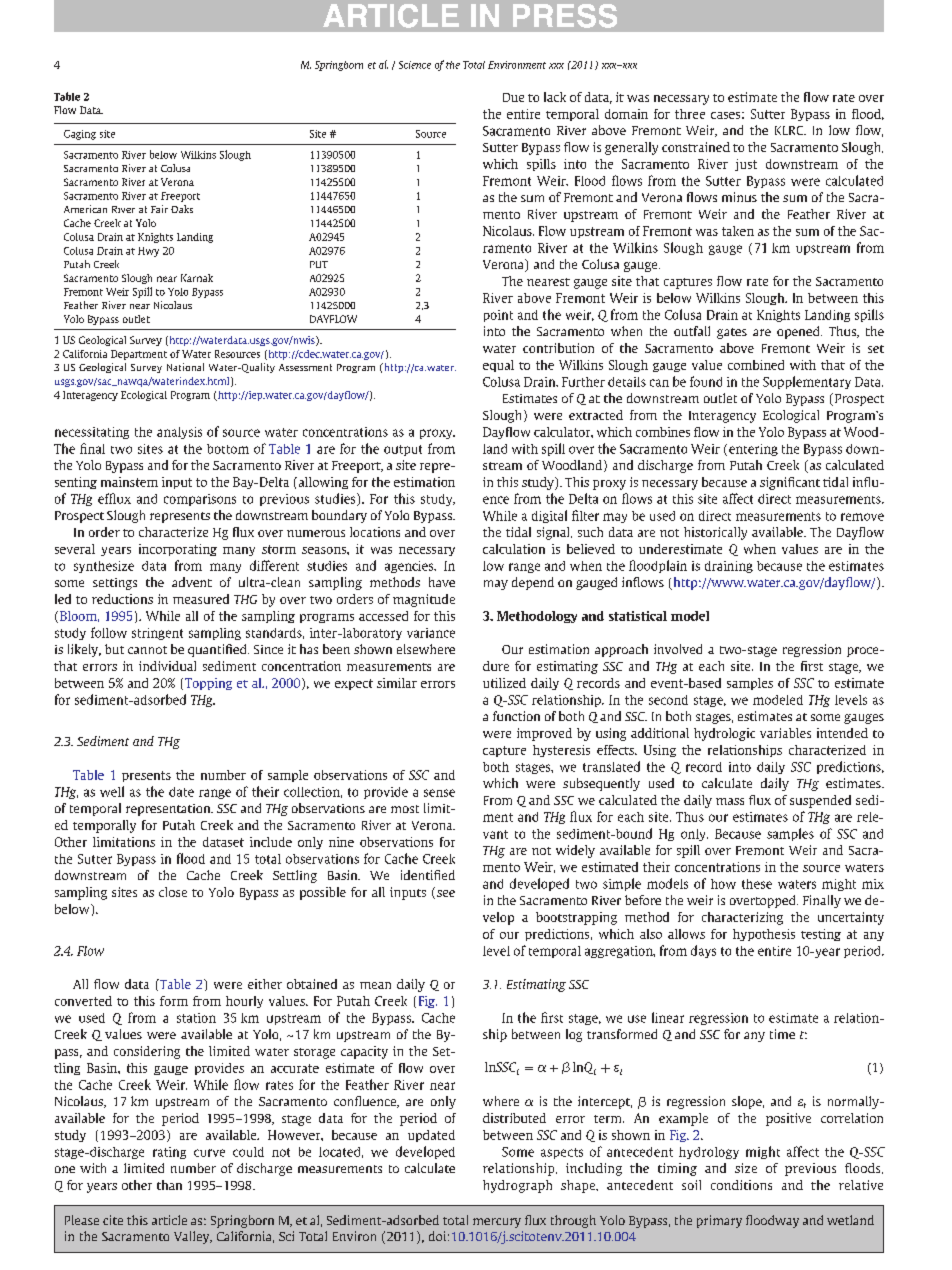 This page has width=952, height=1270. What do you see at coordinates (746, 165) in the page?
I see `just` at bounding box center [746, 165].
